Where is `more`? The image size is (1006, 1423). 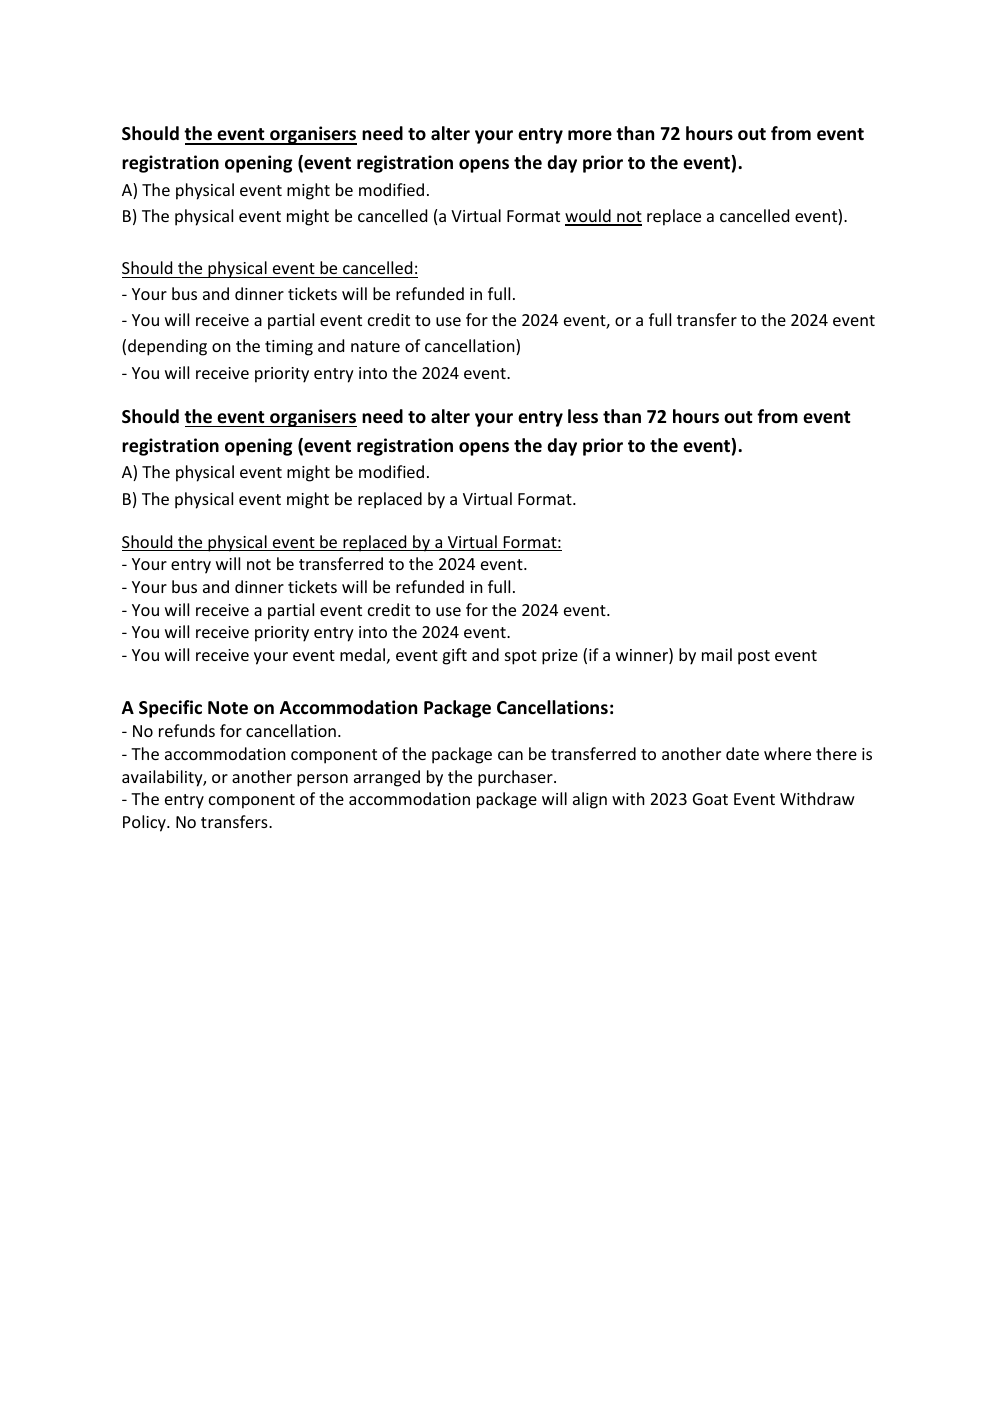 more is located at coordinates (590, 135).
